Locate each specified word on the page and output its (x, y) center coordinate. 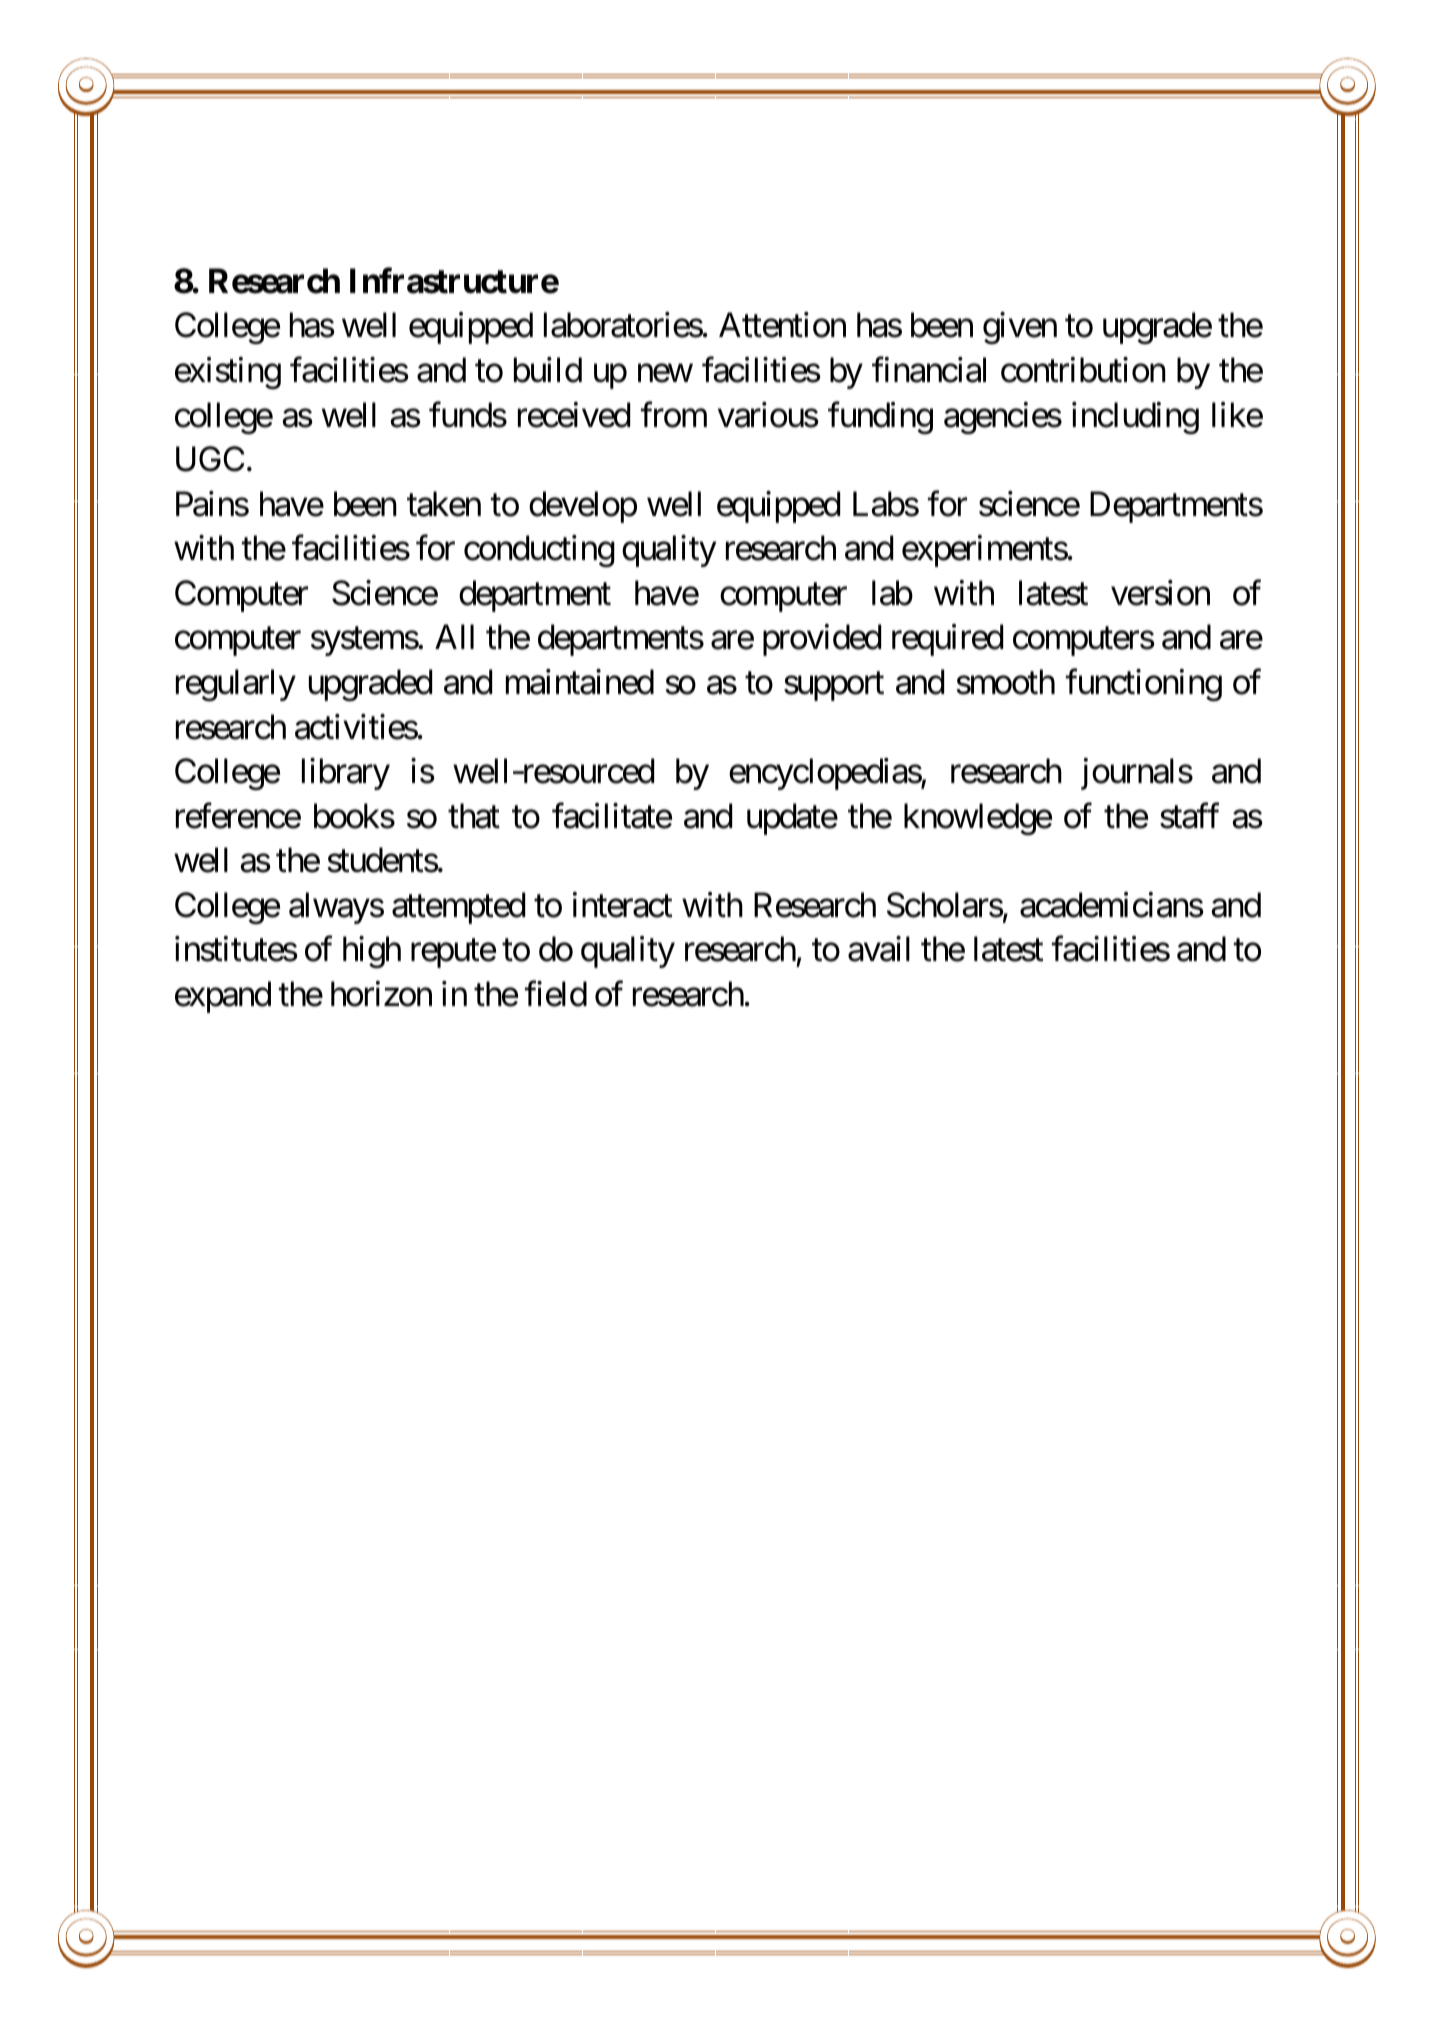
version (1160, 593)
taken (444, 504)
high (372, 952)
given (1020, 328)
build (548, 370)
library (346, 774)
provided (822, 640)
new (665, 374)
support (834, 687)
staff (1190, 816)
